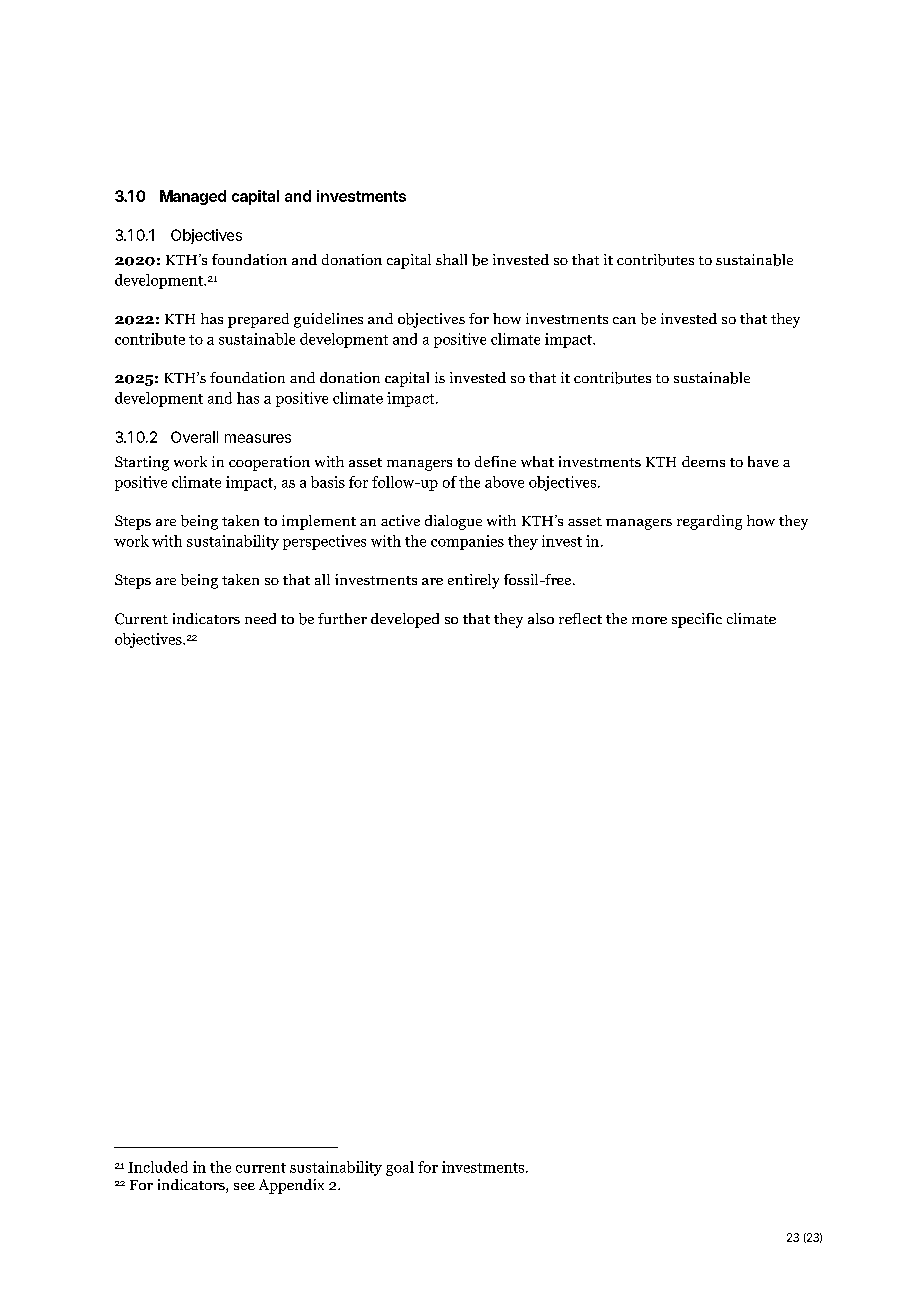  Describe the element at coordinates (400, 1168) in the page. I see `goal` at that location.
